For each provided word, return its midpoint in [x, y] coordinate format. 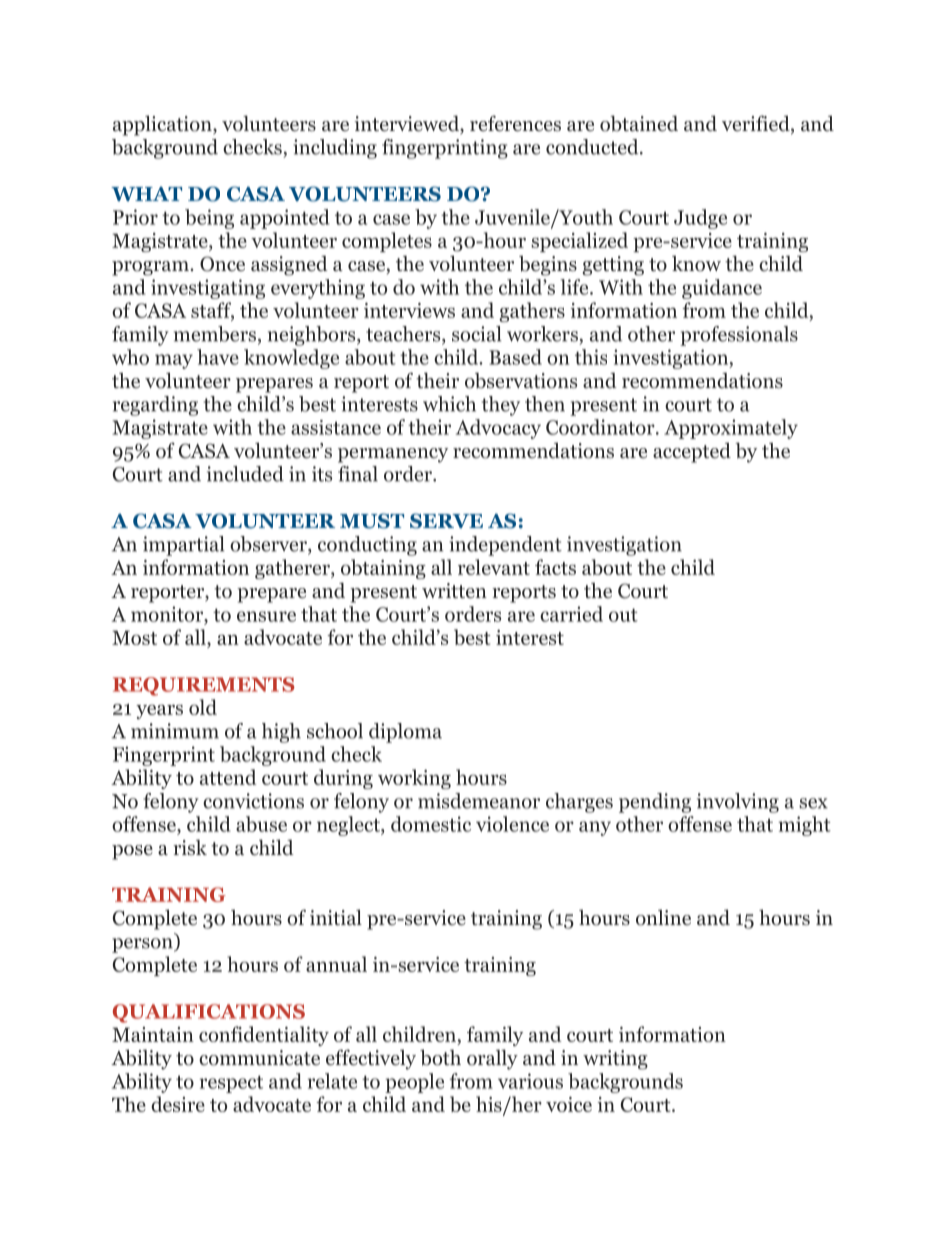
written [454, 591]
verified [757, 124]
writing [615, 1060]
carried [571, 614]
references [515, 123]
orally [492, 1059]
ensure [266, 616]
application [163, 125]
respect [231, 1084]
